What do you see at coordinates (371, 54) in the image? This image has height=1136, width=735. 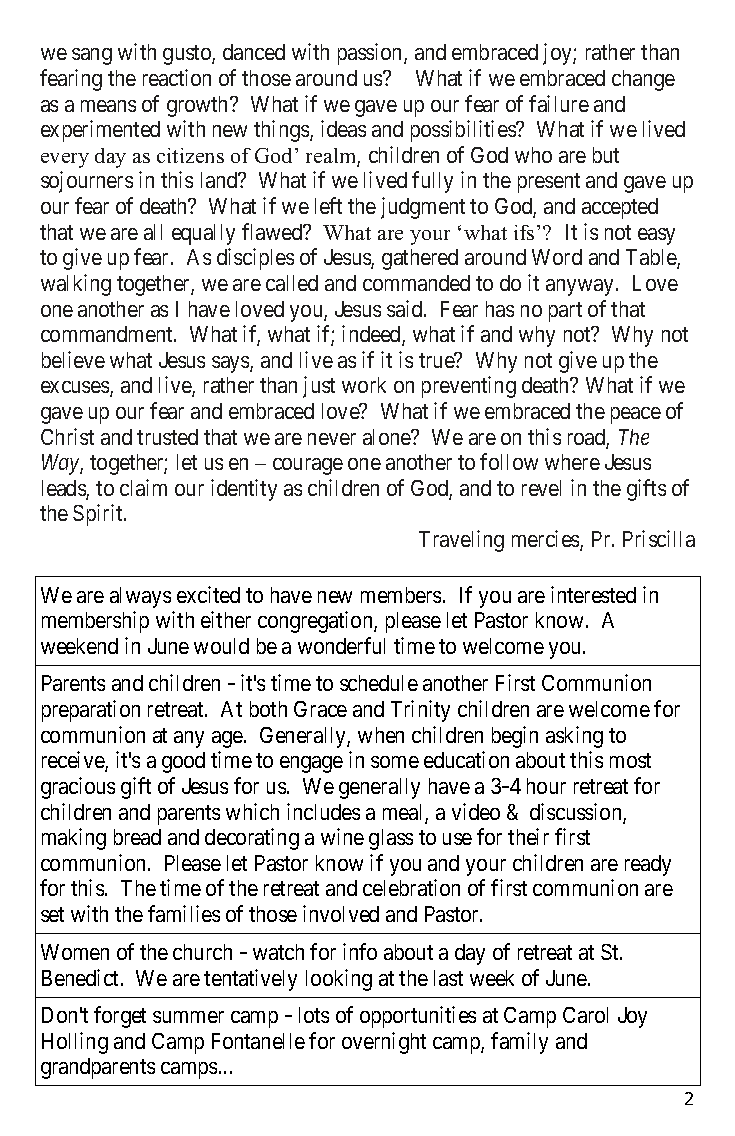 I see `passion` at bounding box center [371, 54].
